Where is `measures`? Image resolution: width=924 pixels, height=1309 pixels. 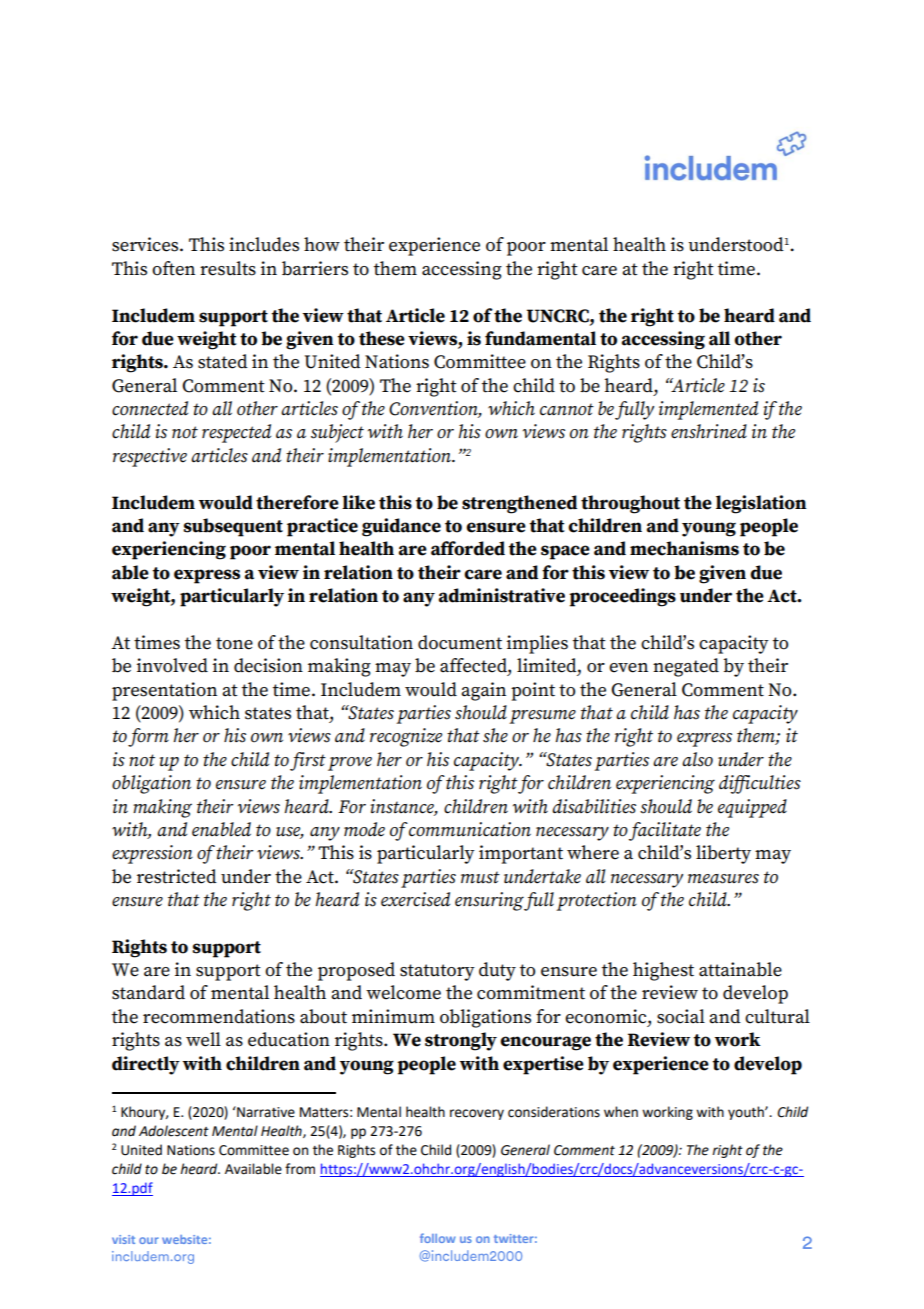 measures is located at coordinates (723, 879).
